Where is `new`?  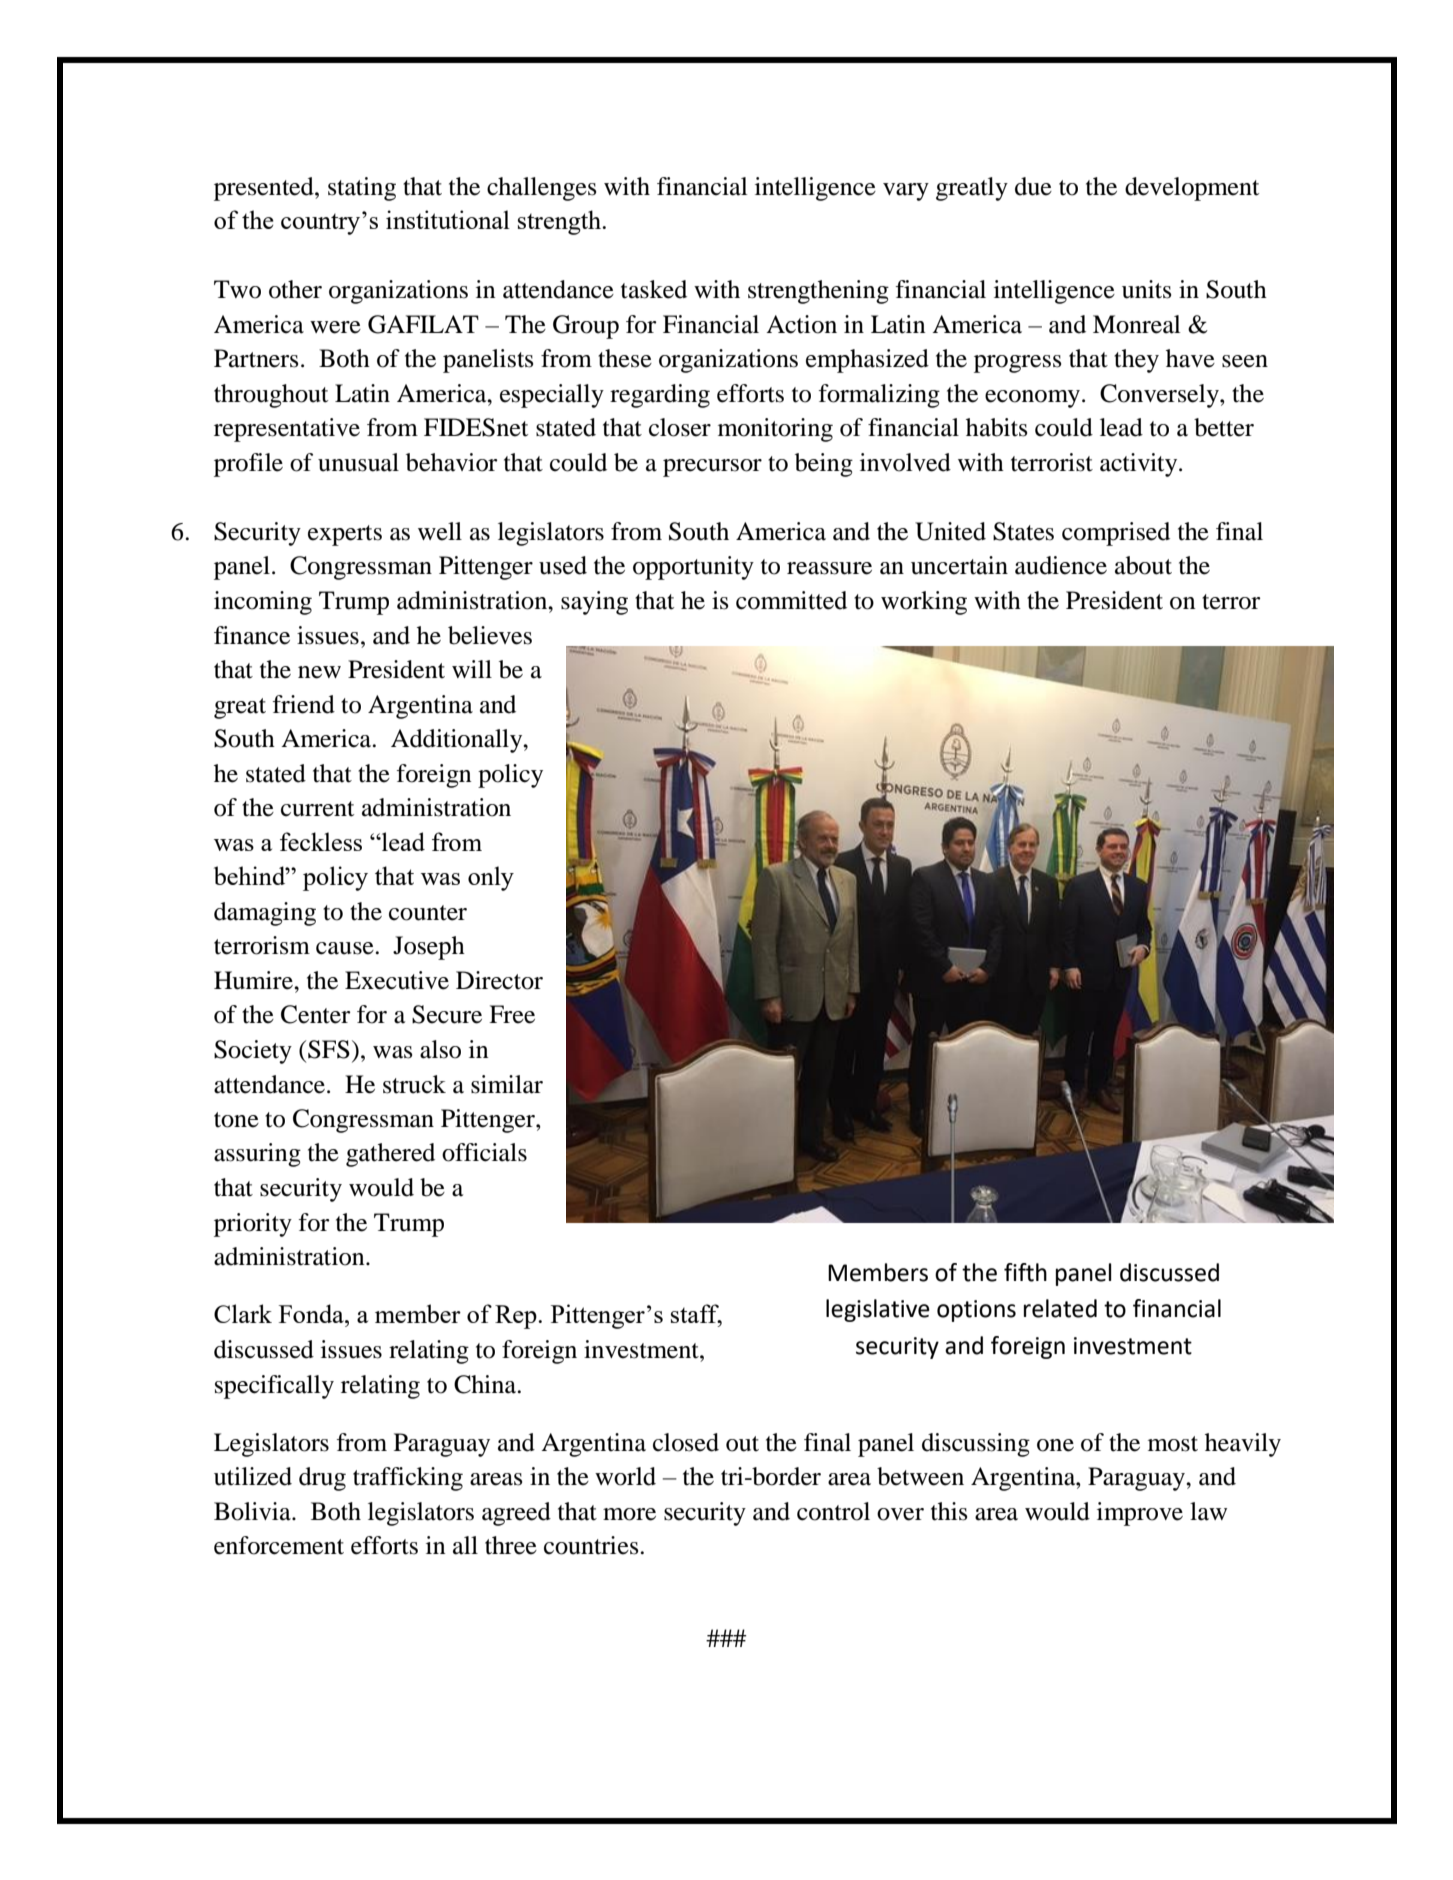 new is located at coordinates (319, 672).
